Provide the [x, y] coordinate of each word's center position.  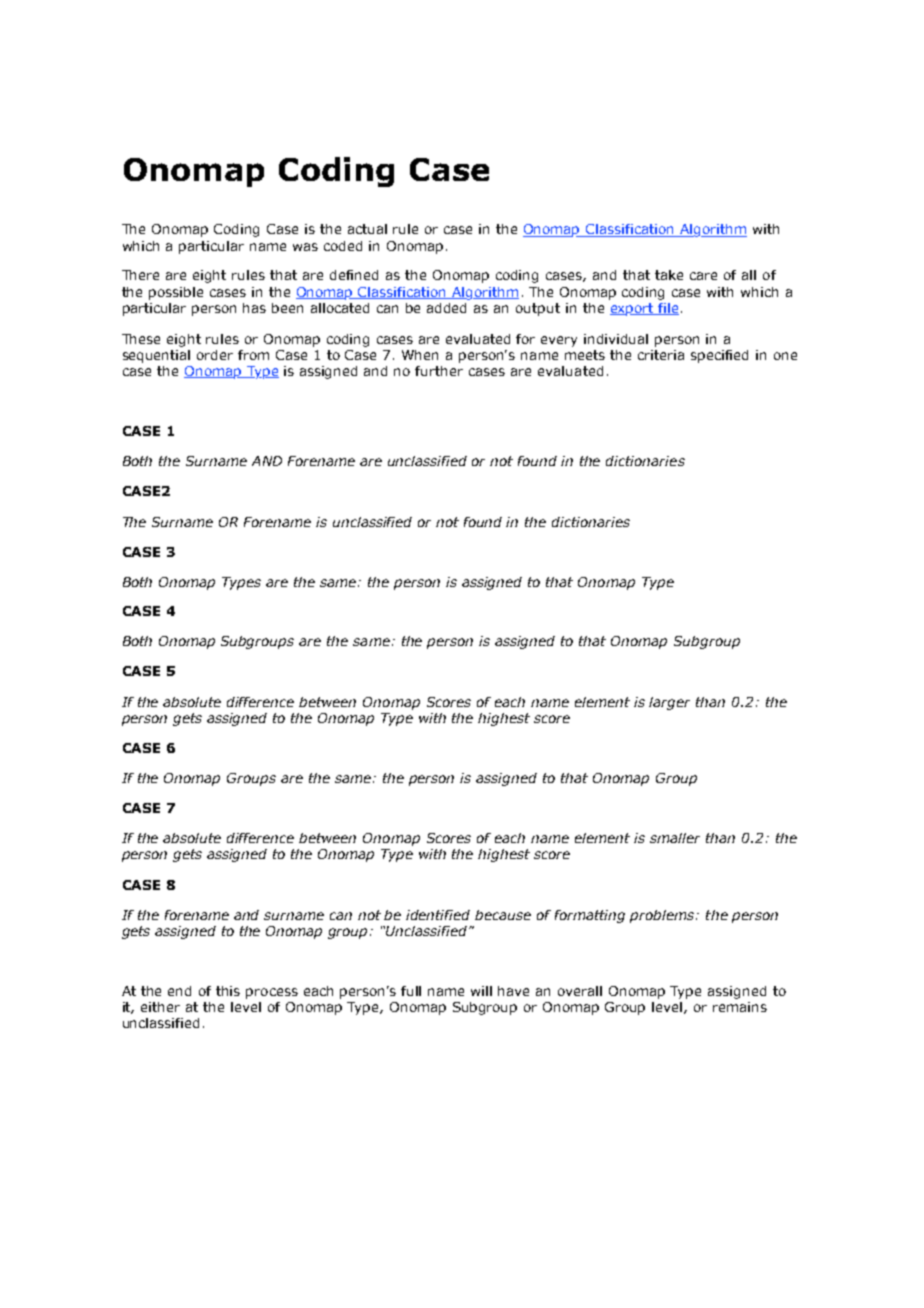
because [503, 915]
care [703, 276]
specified [719, 356]
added [446, 308]
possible [176, 293]
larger [669, 703]
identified [438, 915]
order [215, 355]
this [228, 991]
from [253, 355]
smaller [675, 838]
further [439, 371]
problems [663, 916]
